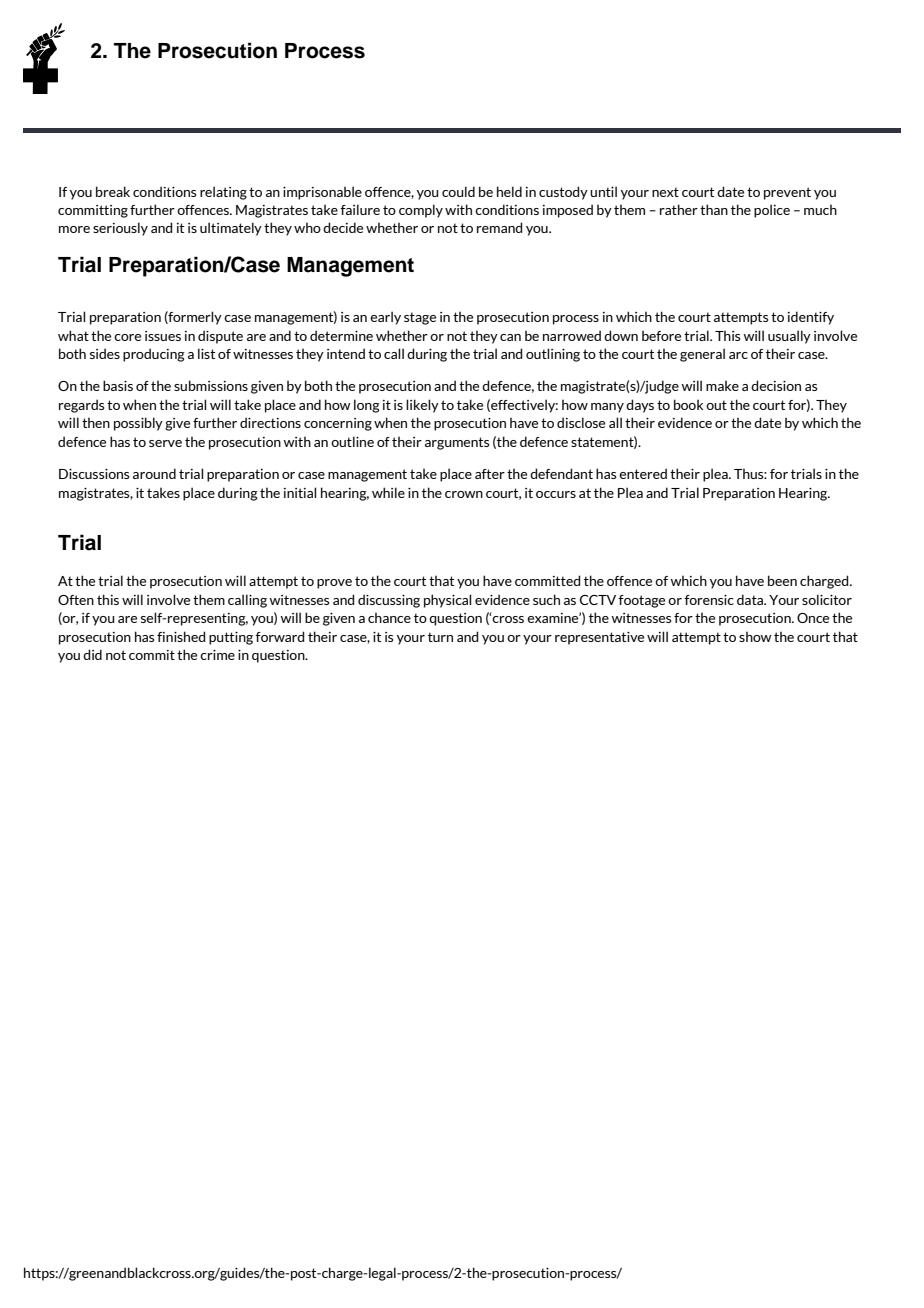  I want to click on around, so click(154, 473).
